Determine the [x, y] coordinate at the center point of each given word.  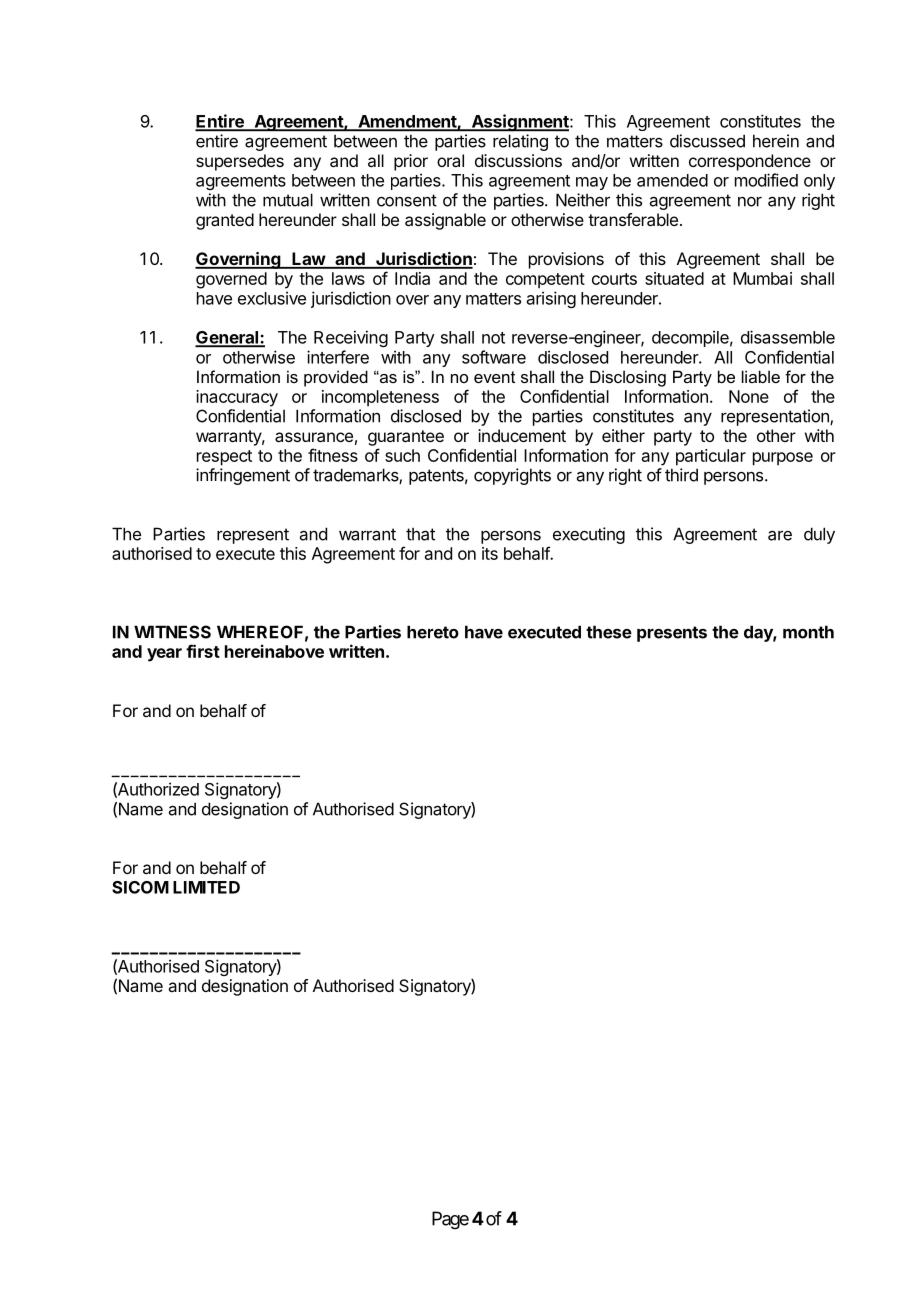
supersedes [240, 162]
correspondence [750, 162]
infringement [243, 476]
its [490, 553]
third [681, 475]
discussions [518, 160]
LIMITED [206, 887]
